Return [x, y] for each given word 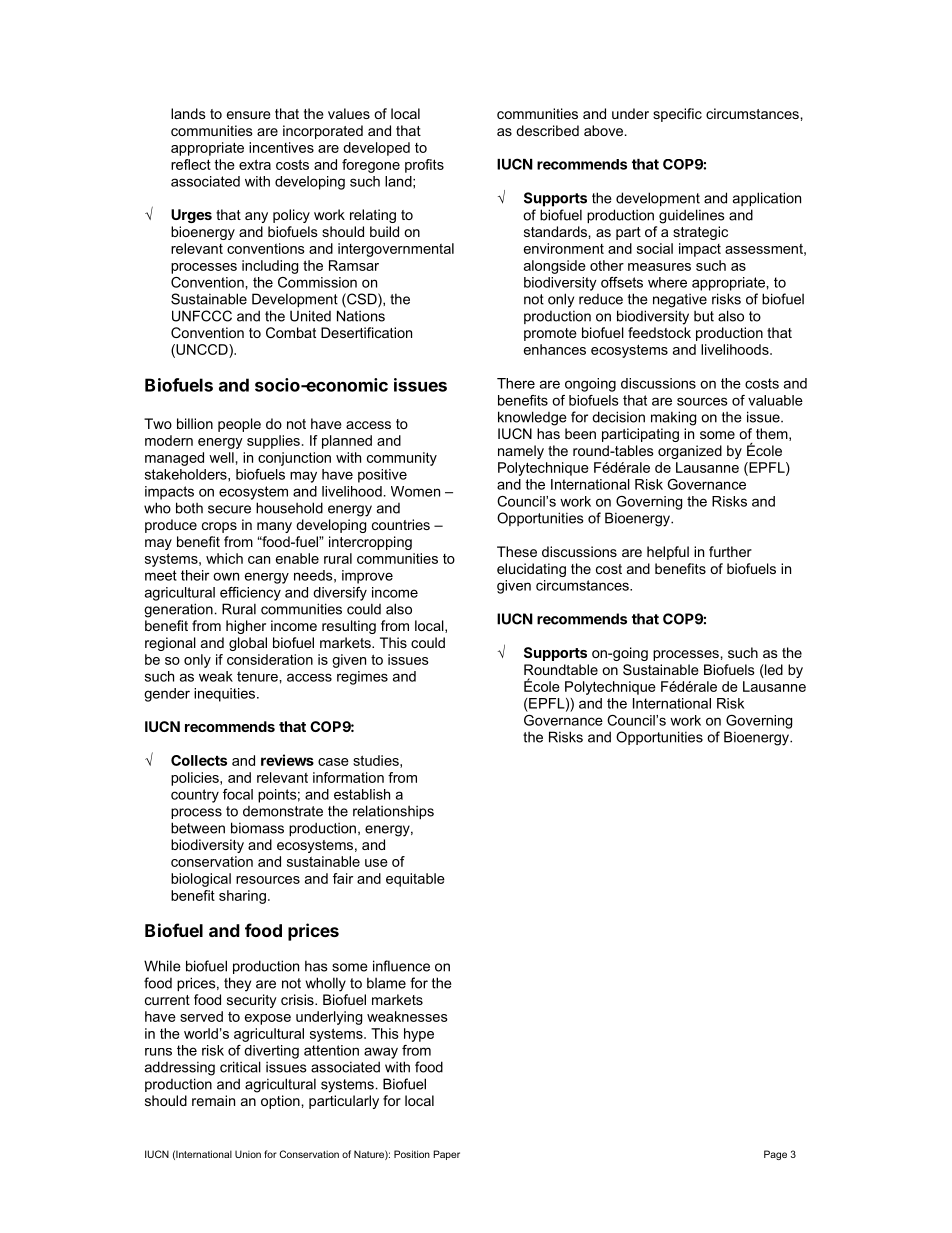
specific [677, 115]
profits [424, 166]
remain [213, 1100]
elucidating [531, 570]
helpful [668, 553]
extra [255, 164]
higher [246, 627]
